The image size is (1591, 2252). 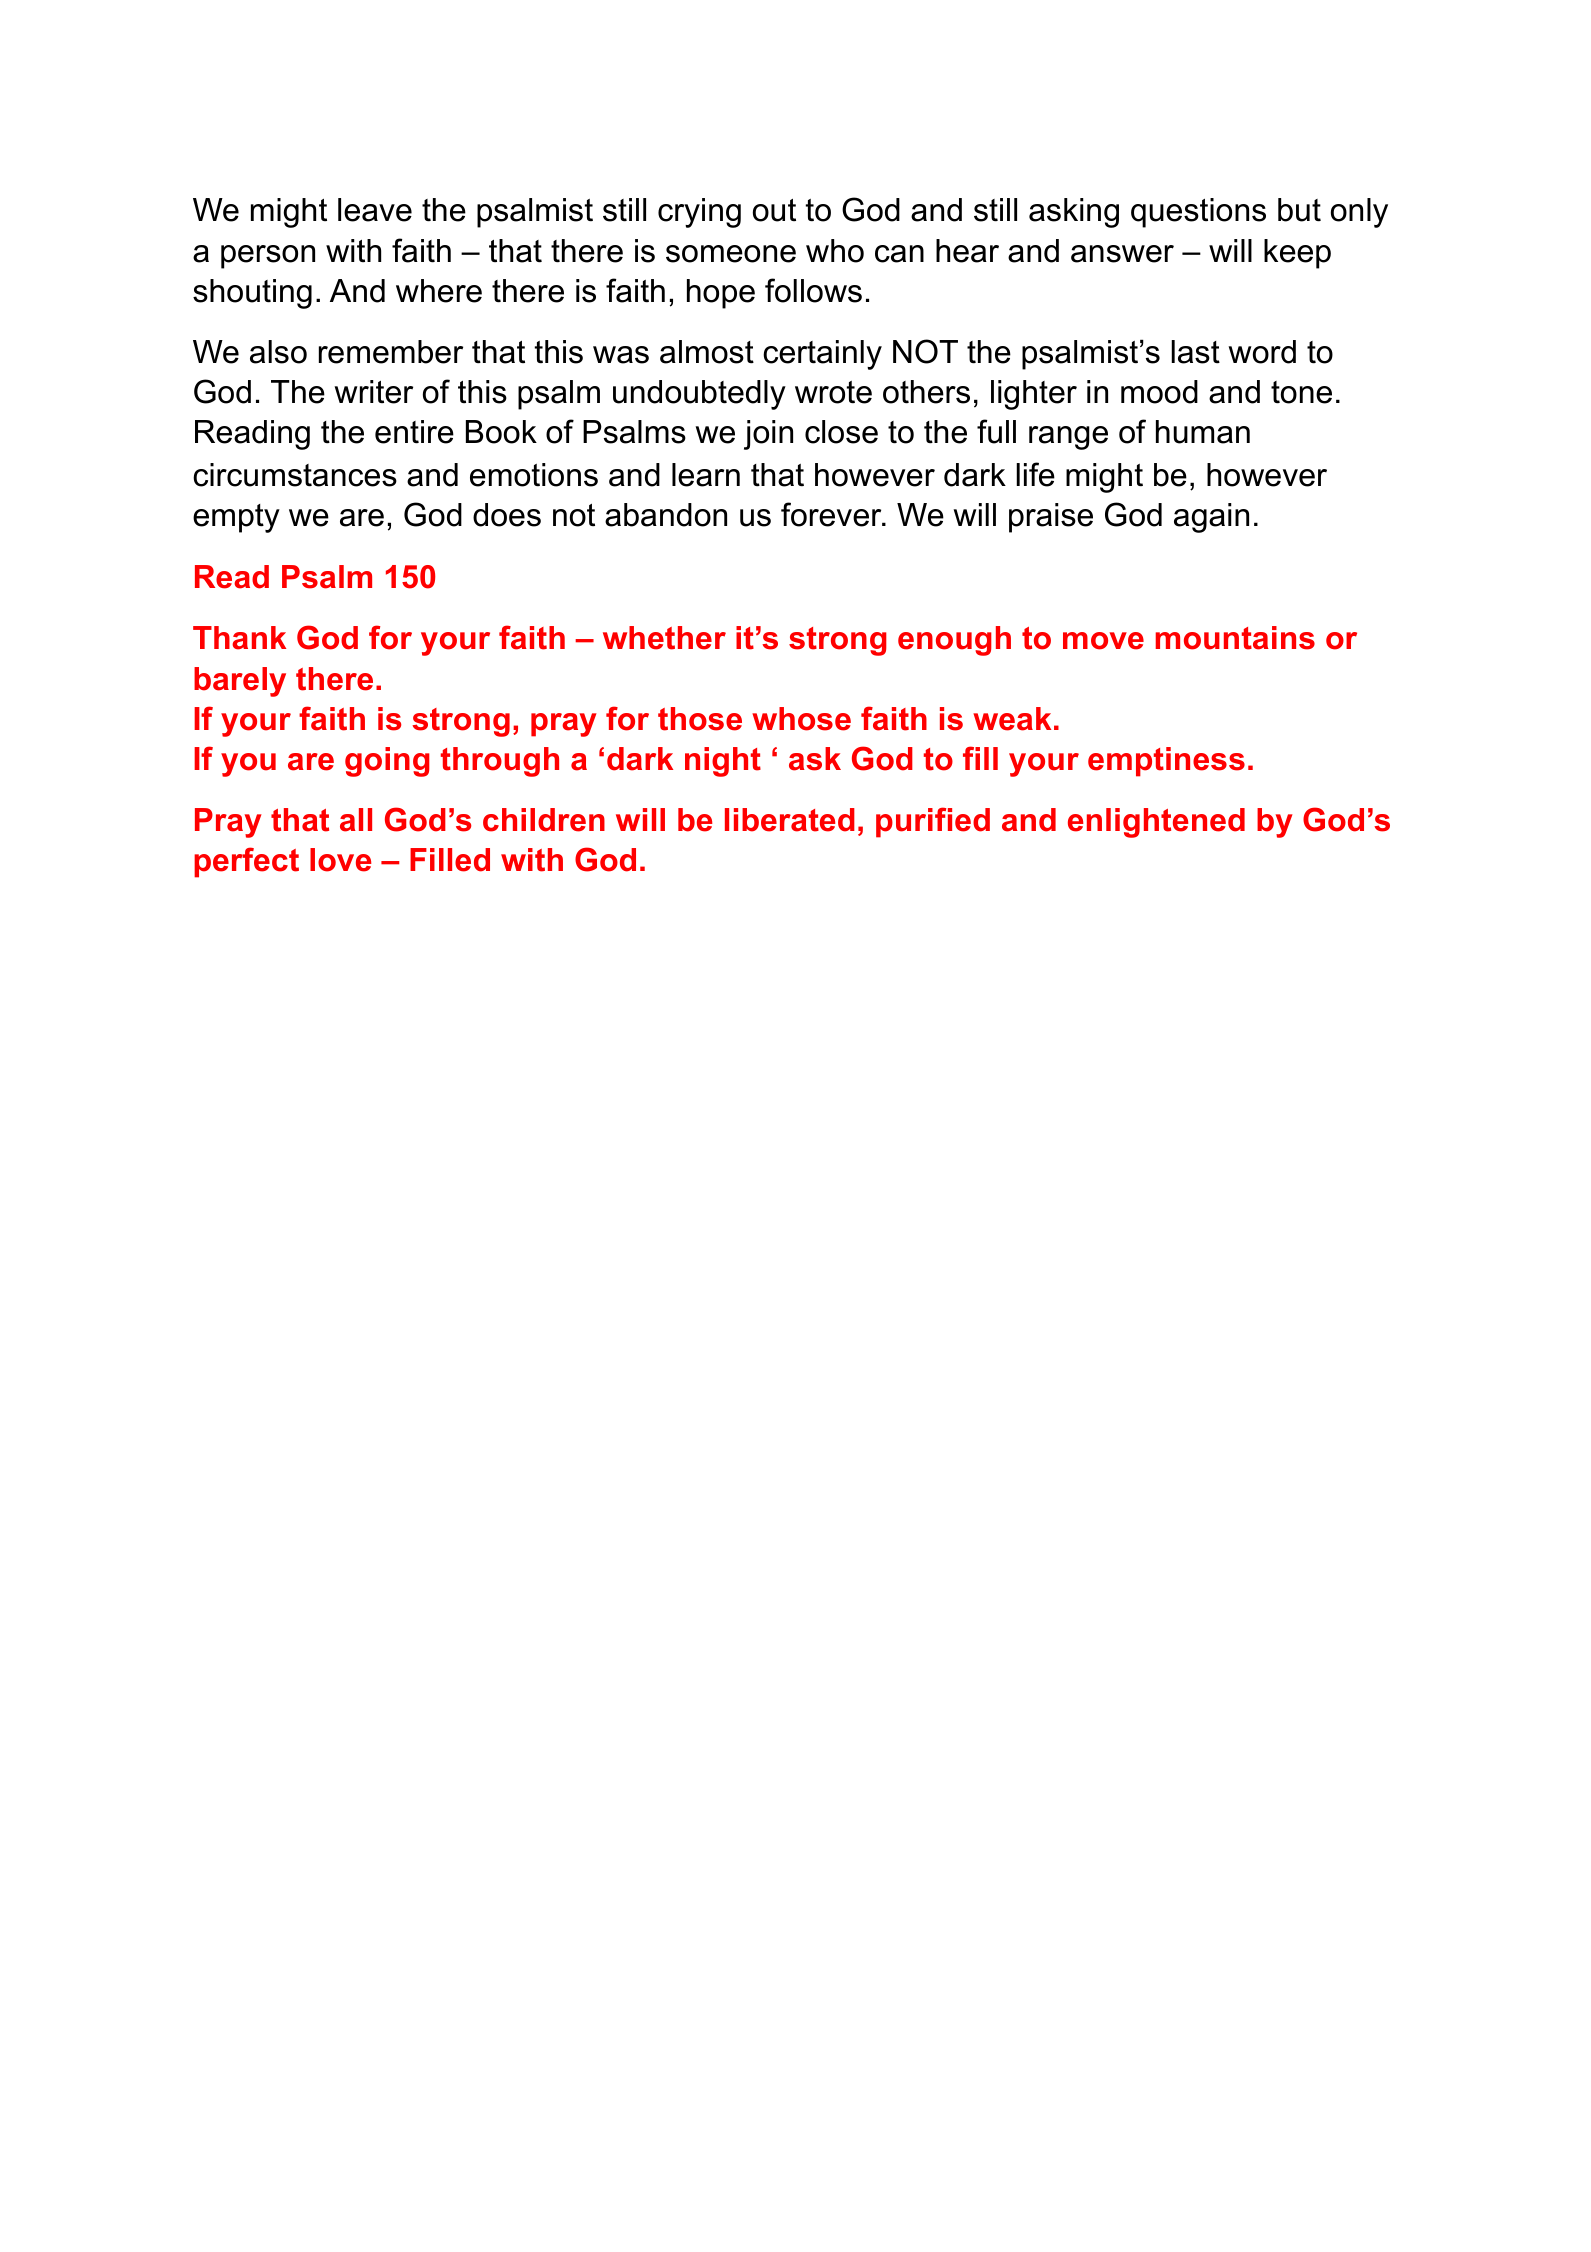 I want to click on join, so click(x=768, y=435).
